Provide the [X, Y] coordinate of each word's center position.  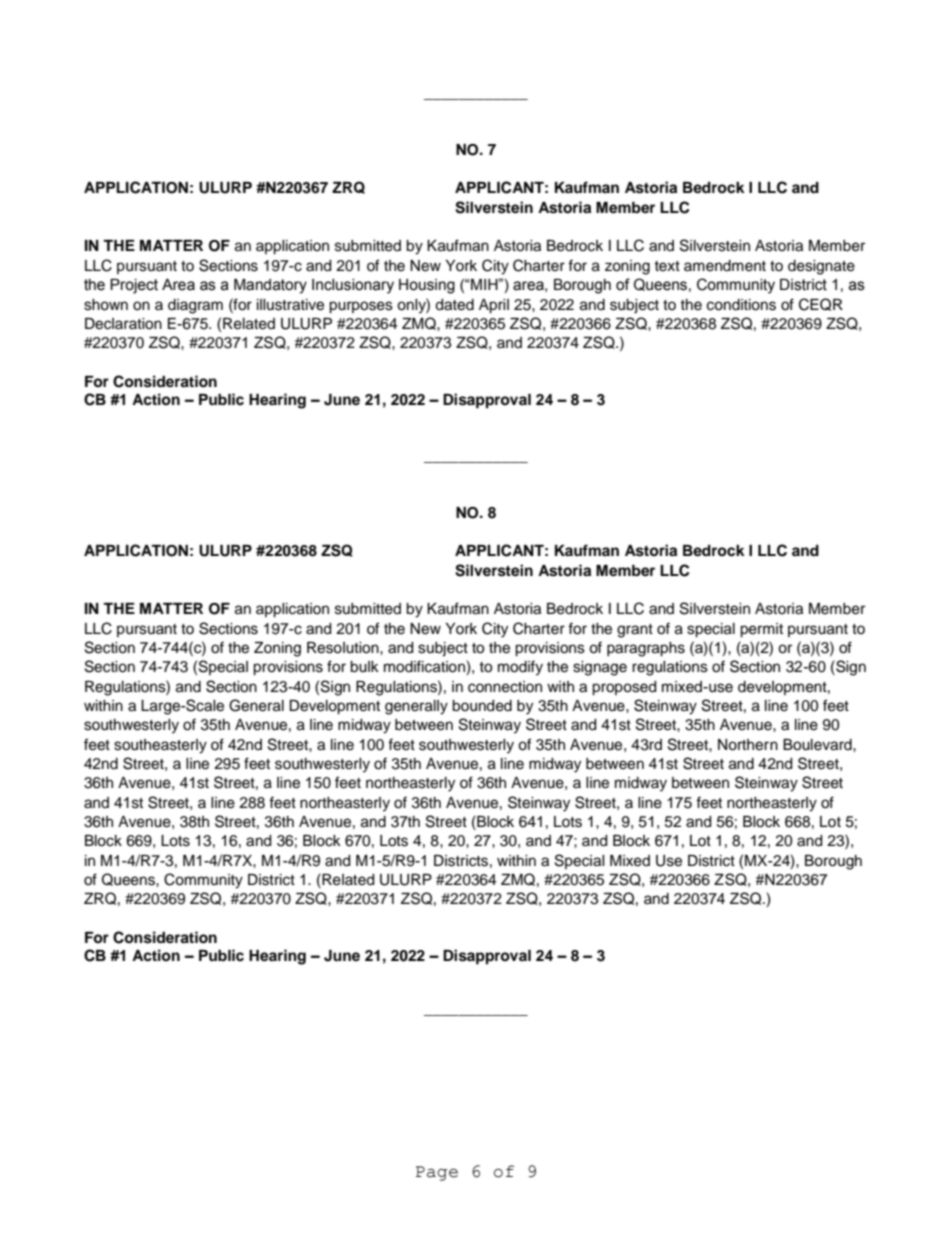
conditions [741, 305]
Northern [748, 745]
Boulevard [818, 745]
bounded [482, 706]
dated [454, 305]
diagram [195, 306]
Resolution [344, 648]
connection [505, 687]
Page [437, 1173]
